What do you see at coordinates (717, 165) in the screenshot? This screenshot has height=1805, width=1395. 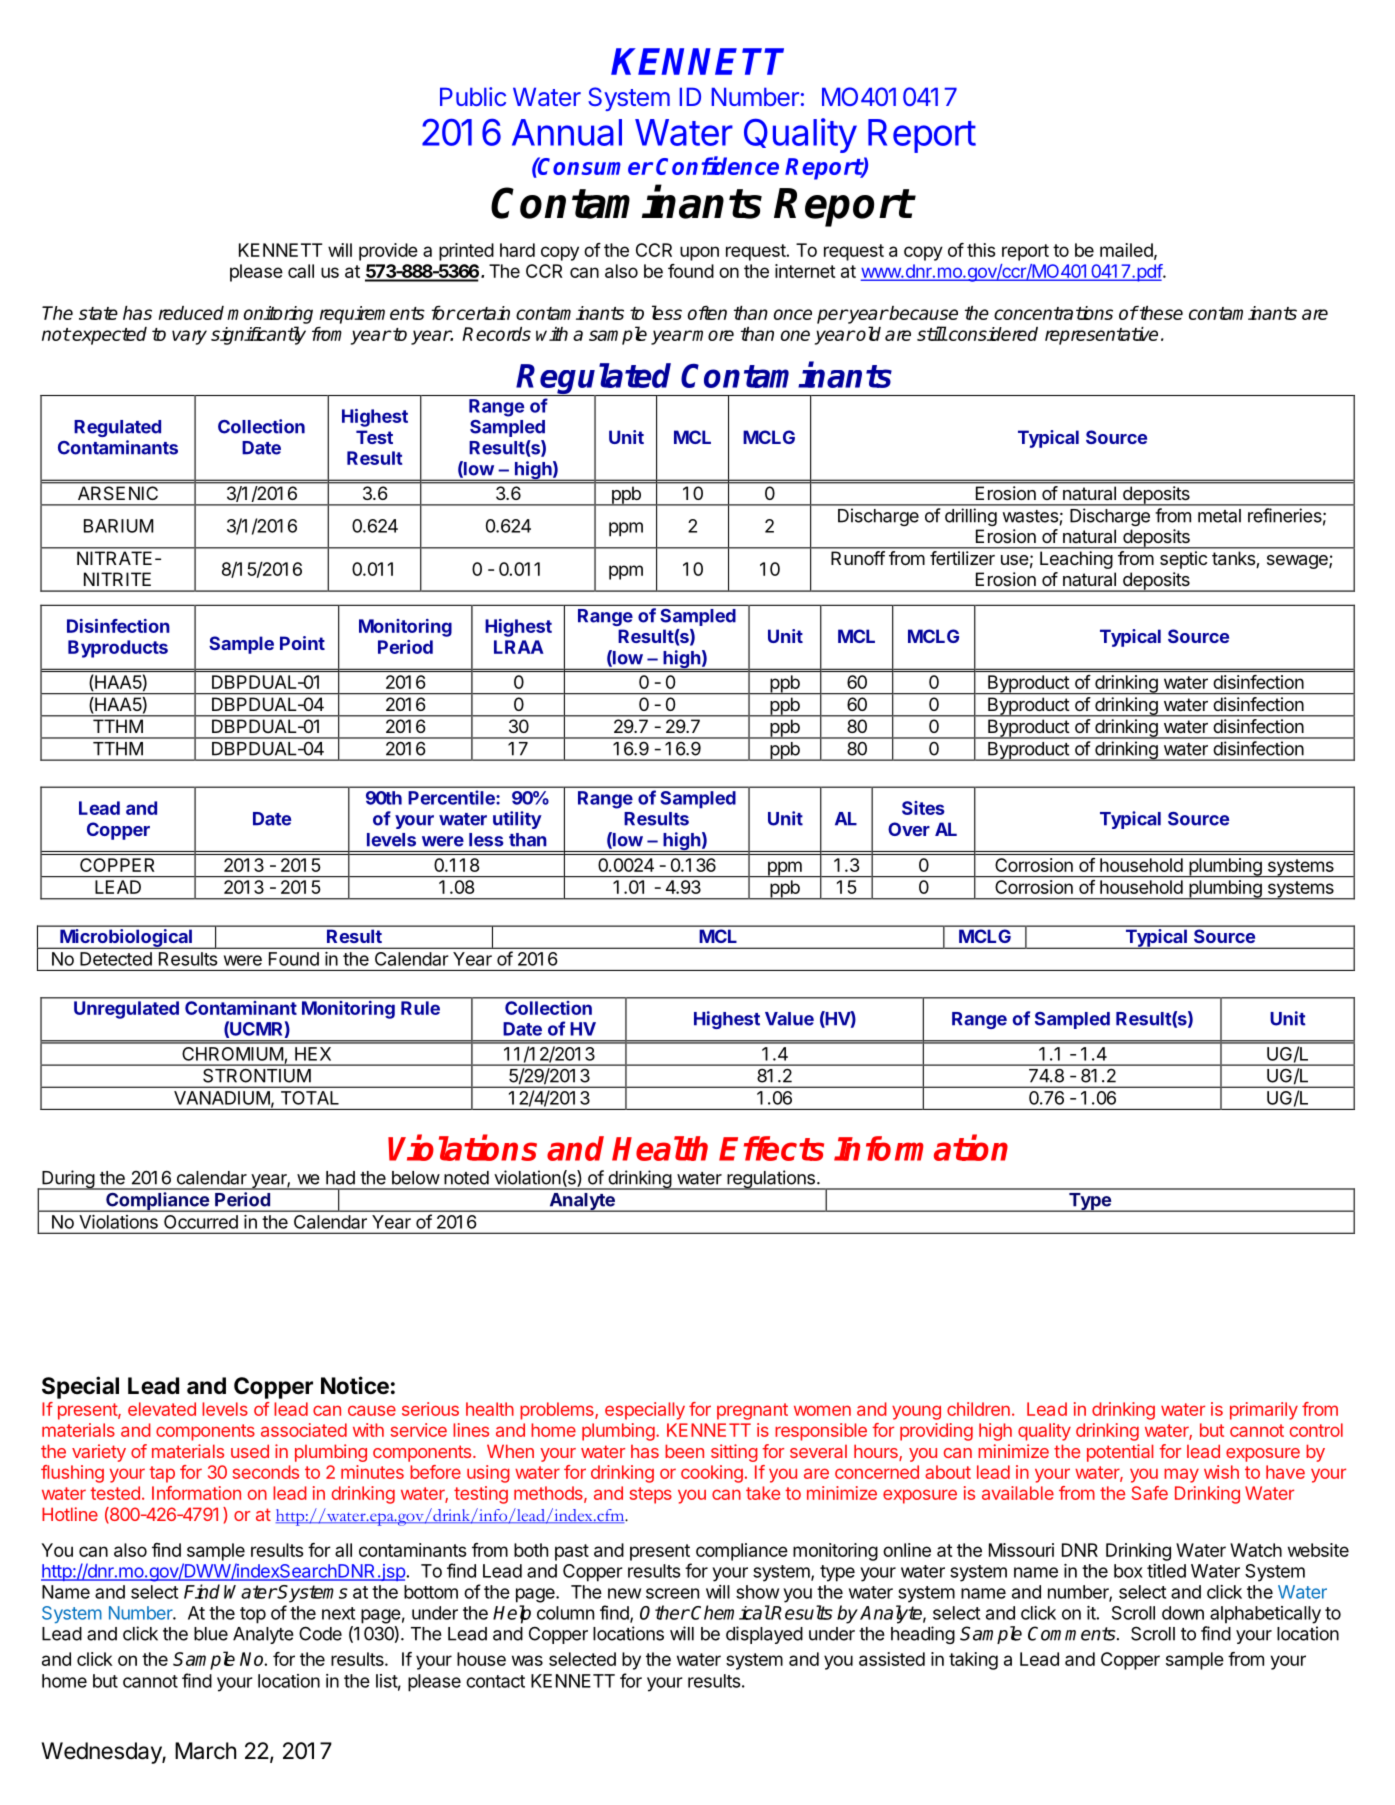 I see `Confidence` at bounding box center [717, 165].
